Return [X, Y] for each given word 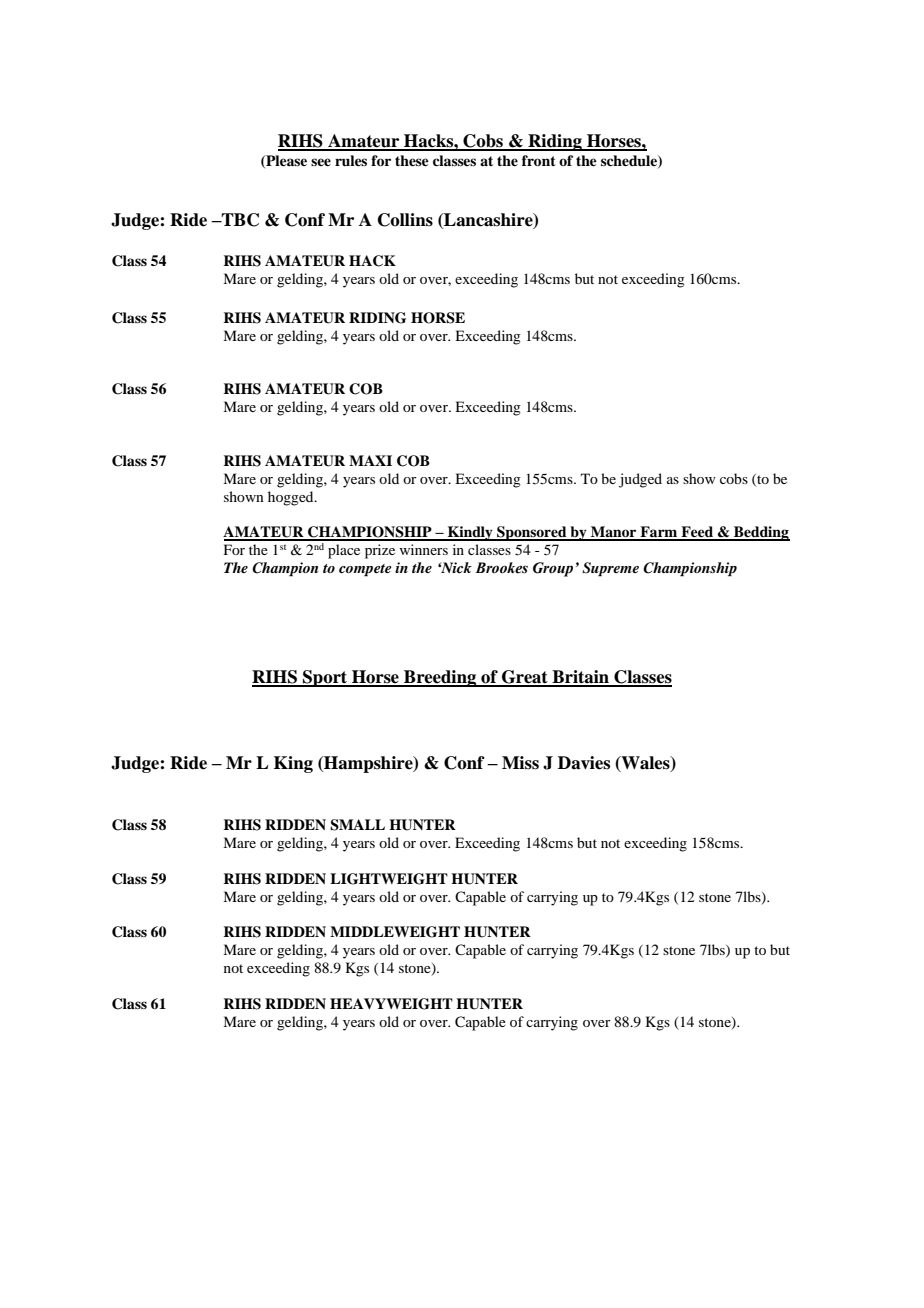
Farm [659, 533]
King [293, 764]
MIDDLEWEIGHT [395, 932]
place [344, 551]
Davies [584, 763]
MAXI [370, 460]
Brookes [501, 568]
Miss [520, 763]
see [321, 162]
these [412, 160]
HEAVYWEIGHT [391, 1004]
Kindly [470, 533]
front [539, 160]
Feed [697, 533]
